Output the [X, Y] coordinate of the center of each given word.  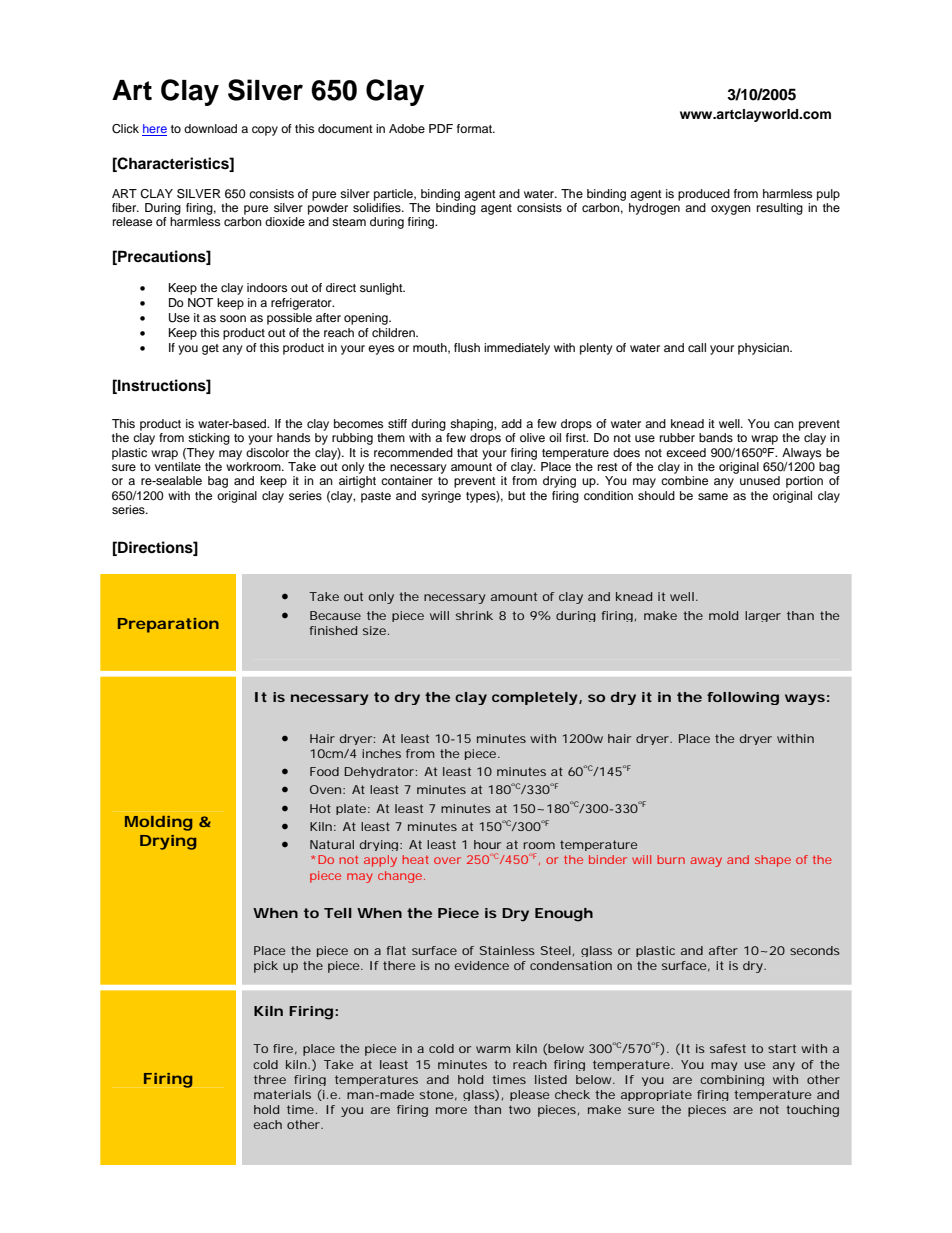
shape [773, 861]
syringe [441, 497]
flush [467, 347]
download [210, 128]
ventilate [178, 466]
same [713, 496]
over [447, 860]
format [476, 128]
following [743, 698]
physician [764, 349]
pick [266, 967]
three [270, 1079]
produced [704, 195]
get [210, 349]
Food [324, 771]
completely [535, 698]
